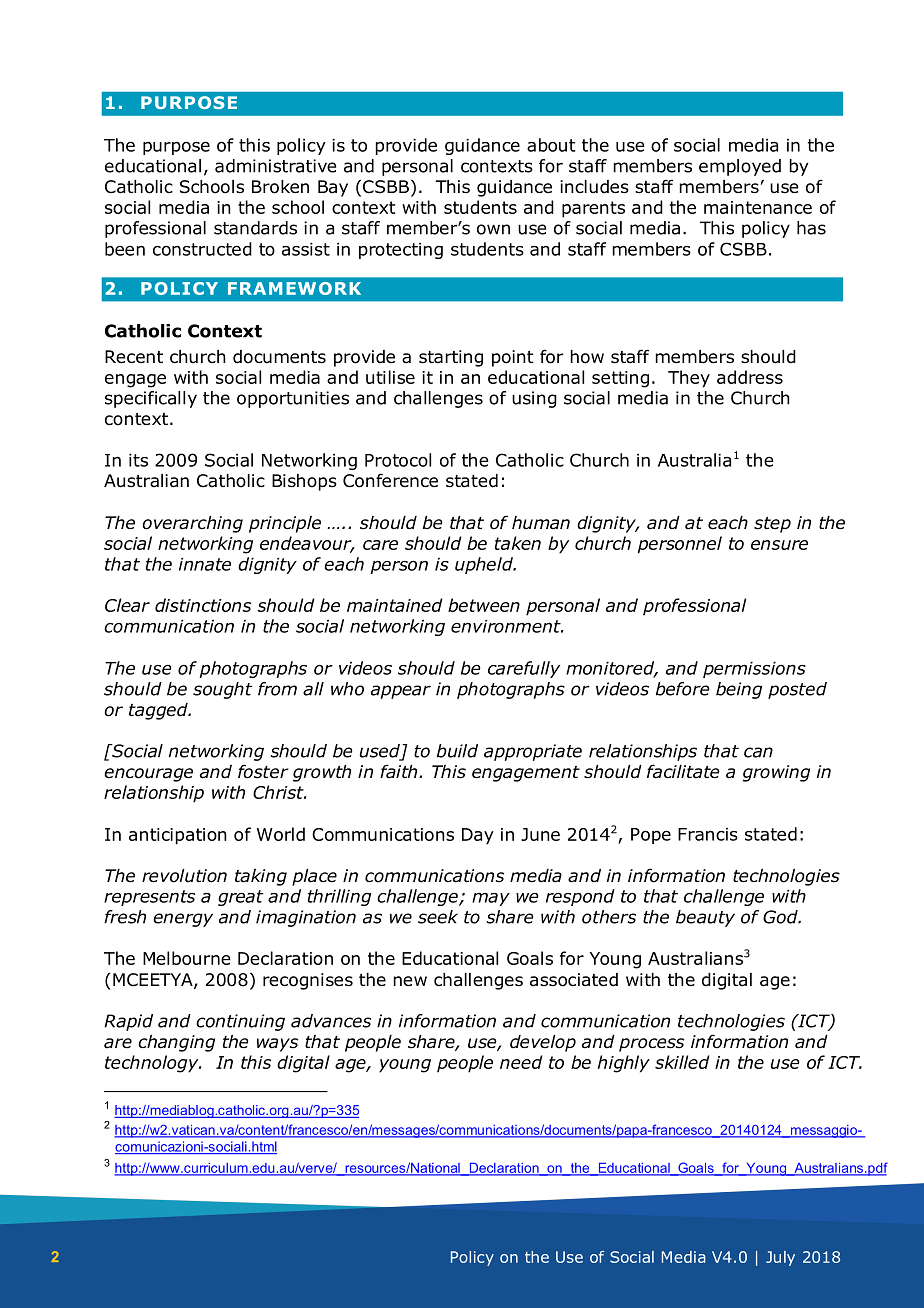  Describe the element at coordinates (521, 1062) in the page. I see `need` at that location.
